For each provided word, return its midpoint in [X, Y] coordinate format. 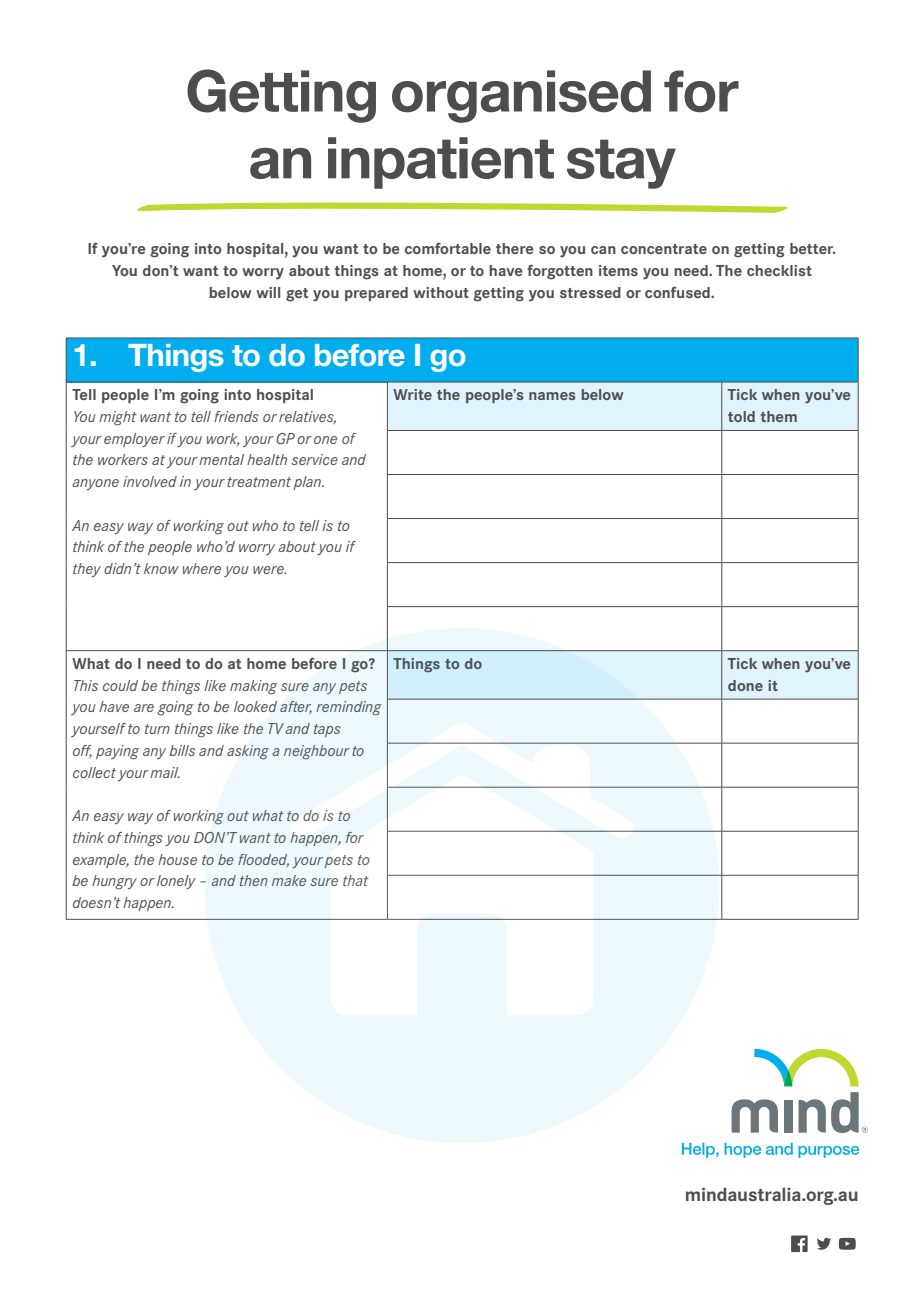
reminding [349, 708]
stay [621, 164]
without [441, 292]
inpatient [441, 163]
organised [521, 96]
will [268, 292]
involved [150, 481]
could [120, 685]
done [745, 685]
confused [678, 292]
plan [308, 483]
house [177, 859]
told [741, 416]
